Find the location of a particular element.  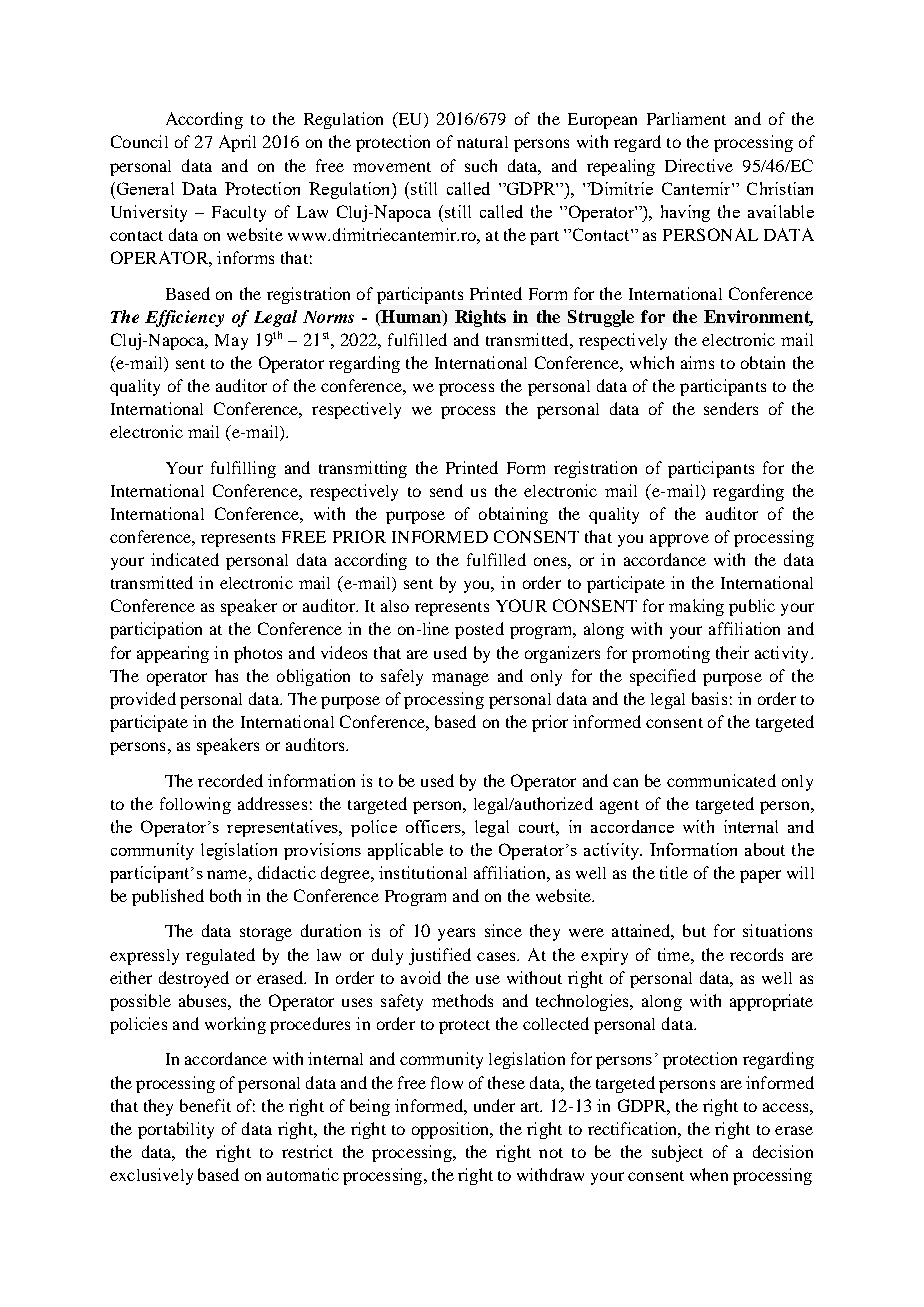

paper is located at coordinates (760, 876).
